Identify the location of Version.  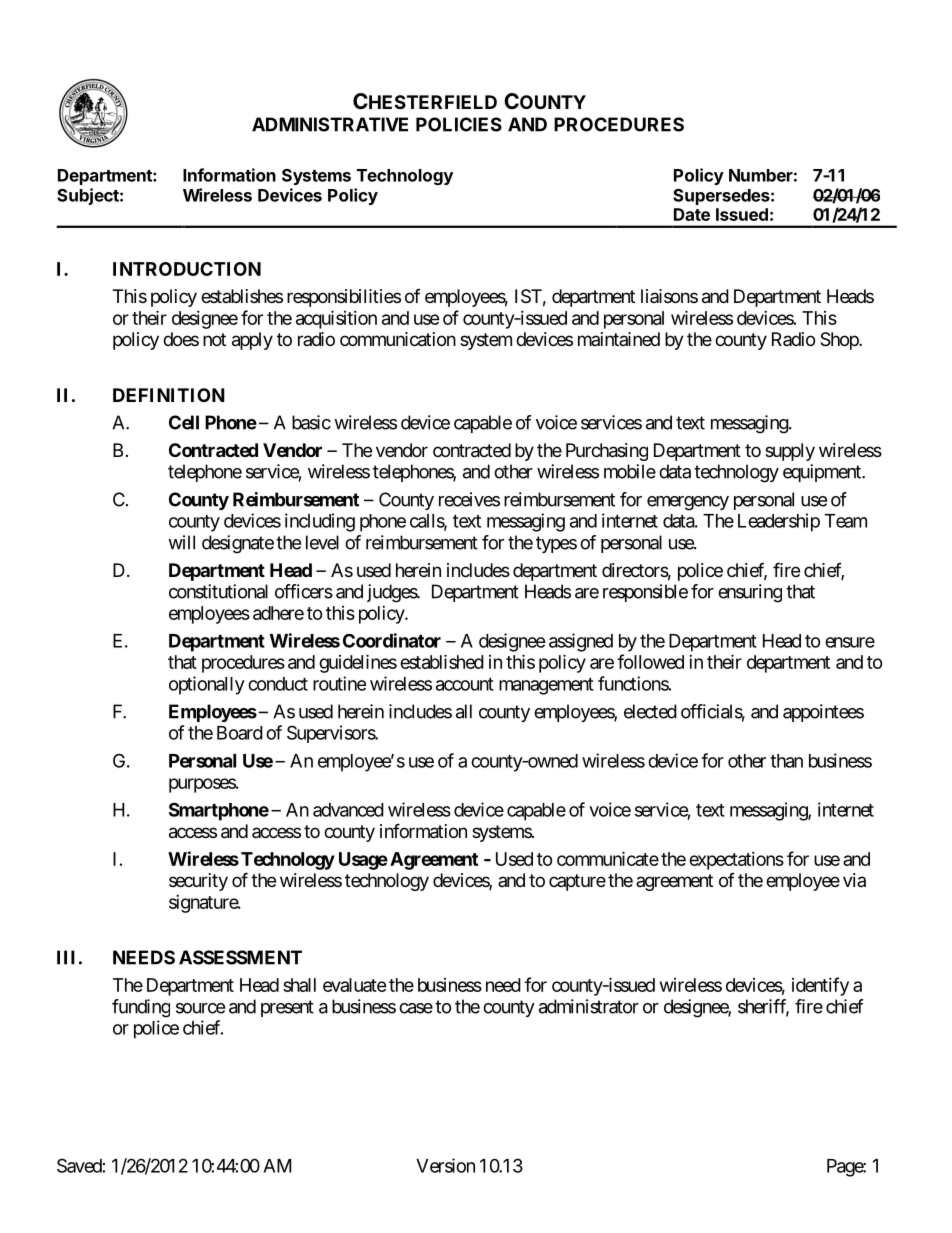
(445, 1165).
